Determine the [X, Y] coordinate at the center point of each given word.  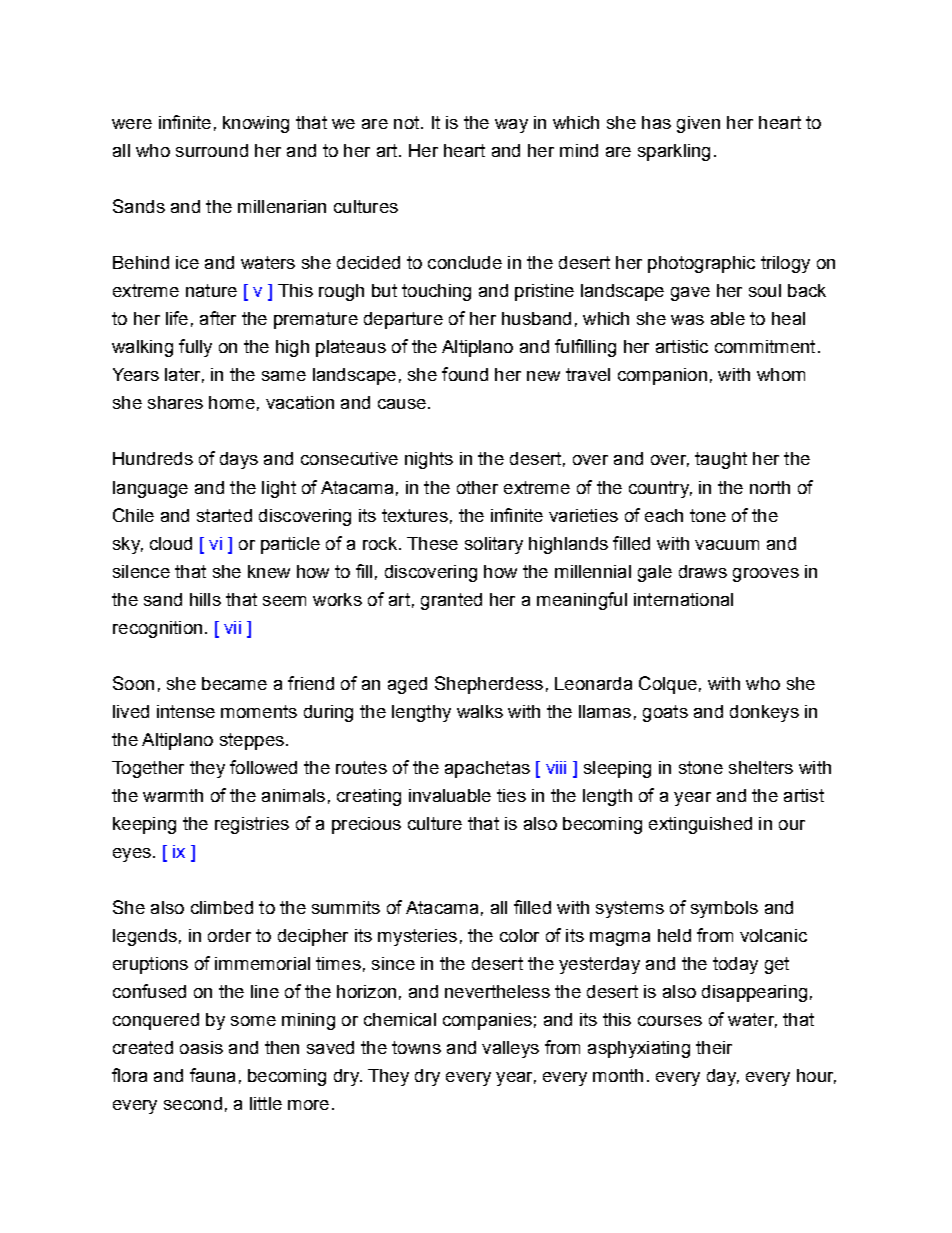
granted [451, 601]
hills [205, 599]
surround [212, 150]
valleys [510, 1049]
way [511, 126]
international [683, 599]
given [698, 124]
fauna [212, 1075]
